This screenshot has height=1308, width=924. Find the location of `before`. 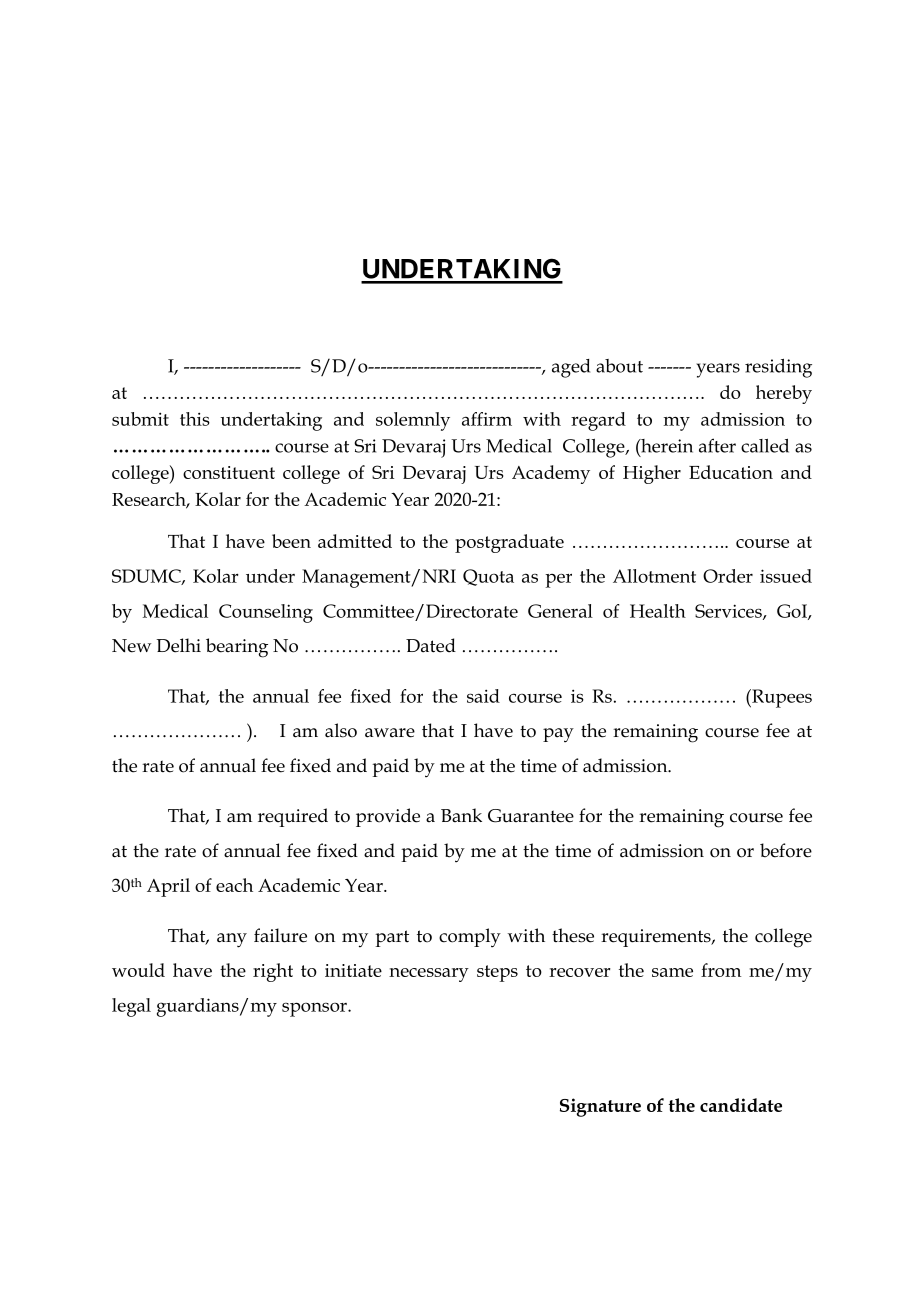

before is located at coordinates (786, 850).
